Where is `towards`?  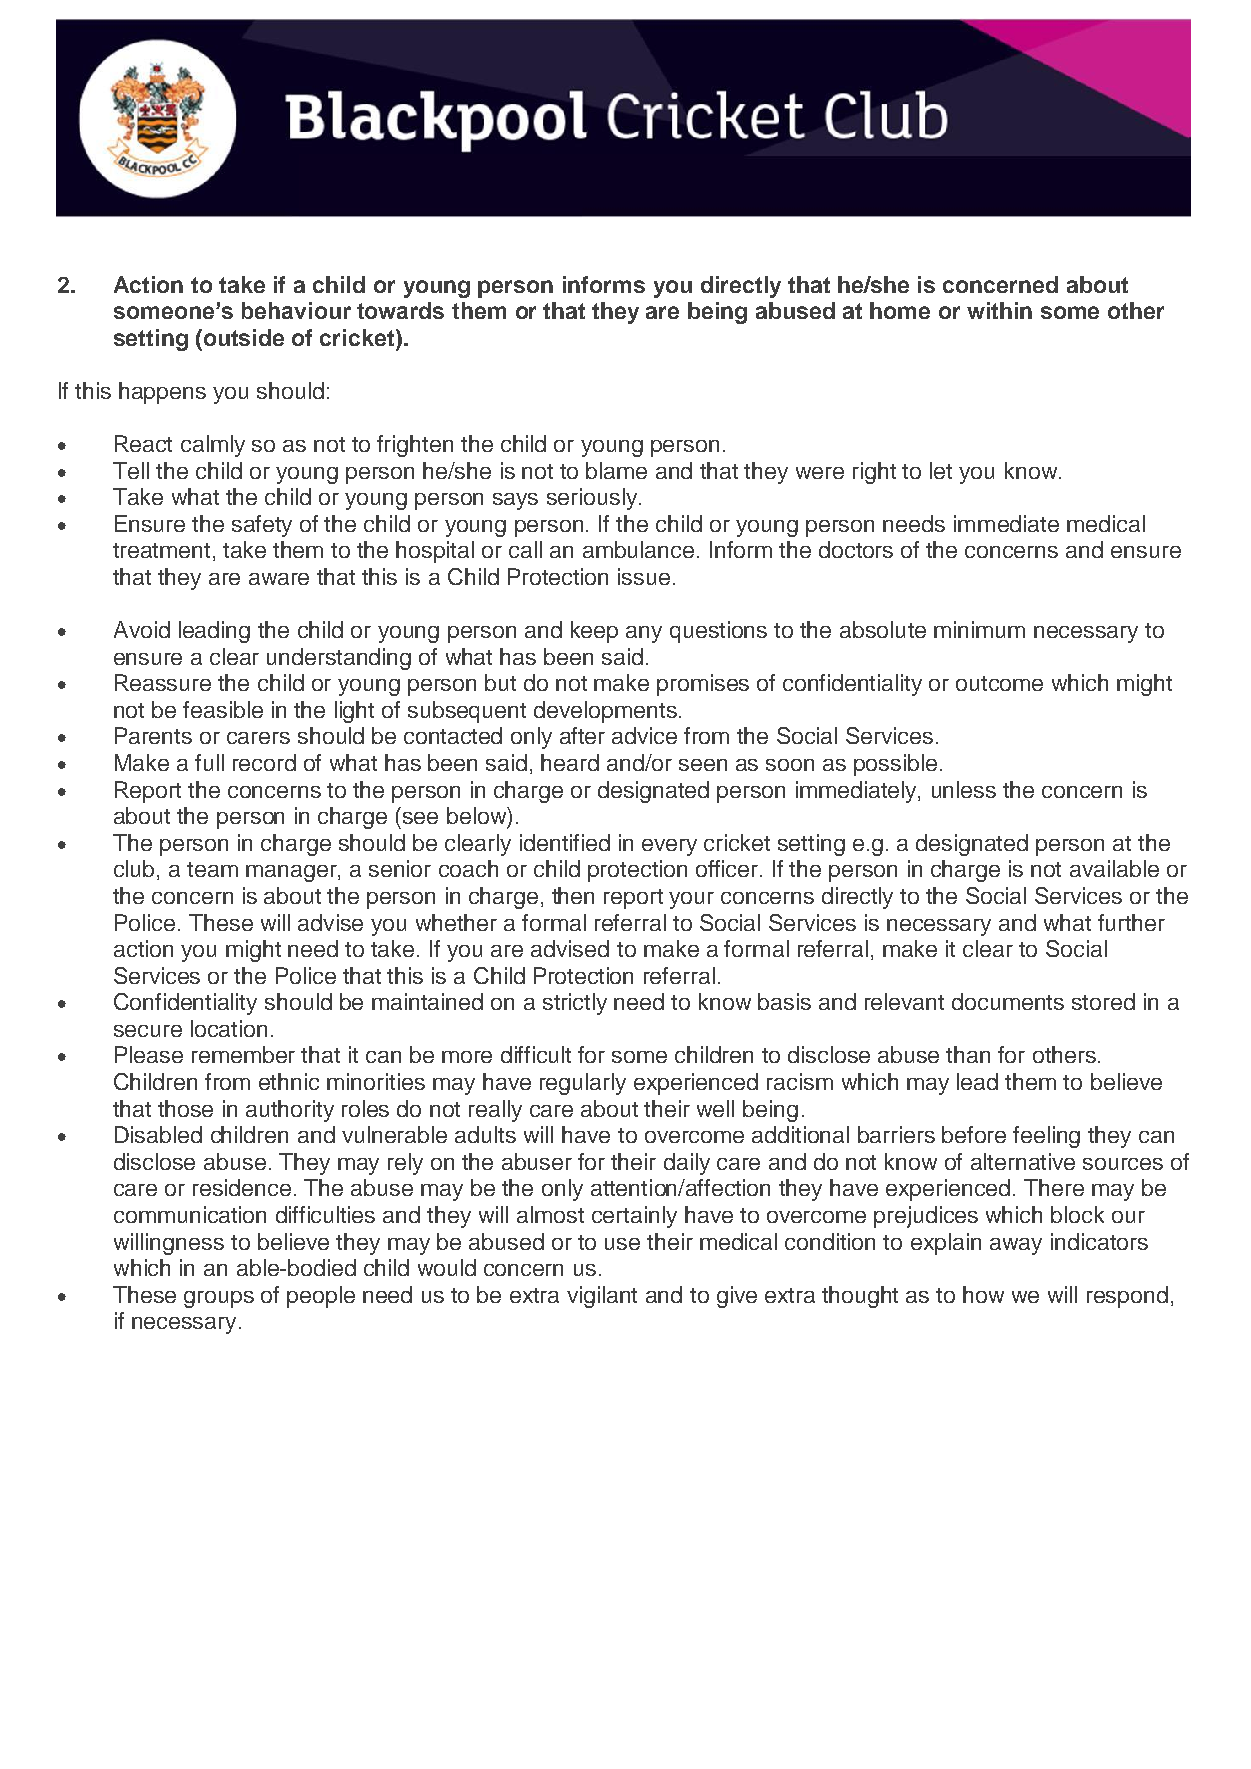
towards is located at coordinates (400, 310).
